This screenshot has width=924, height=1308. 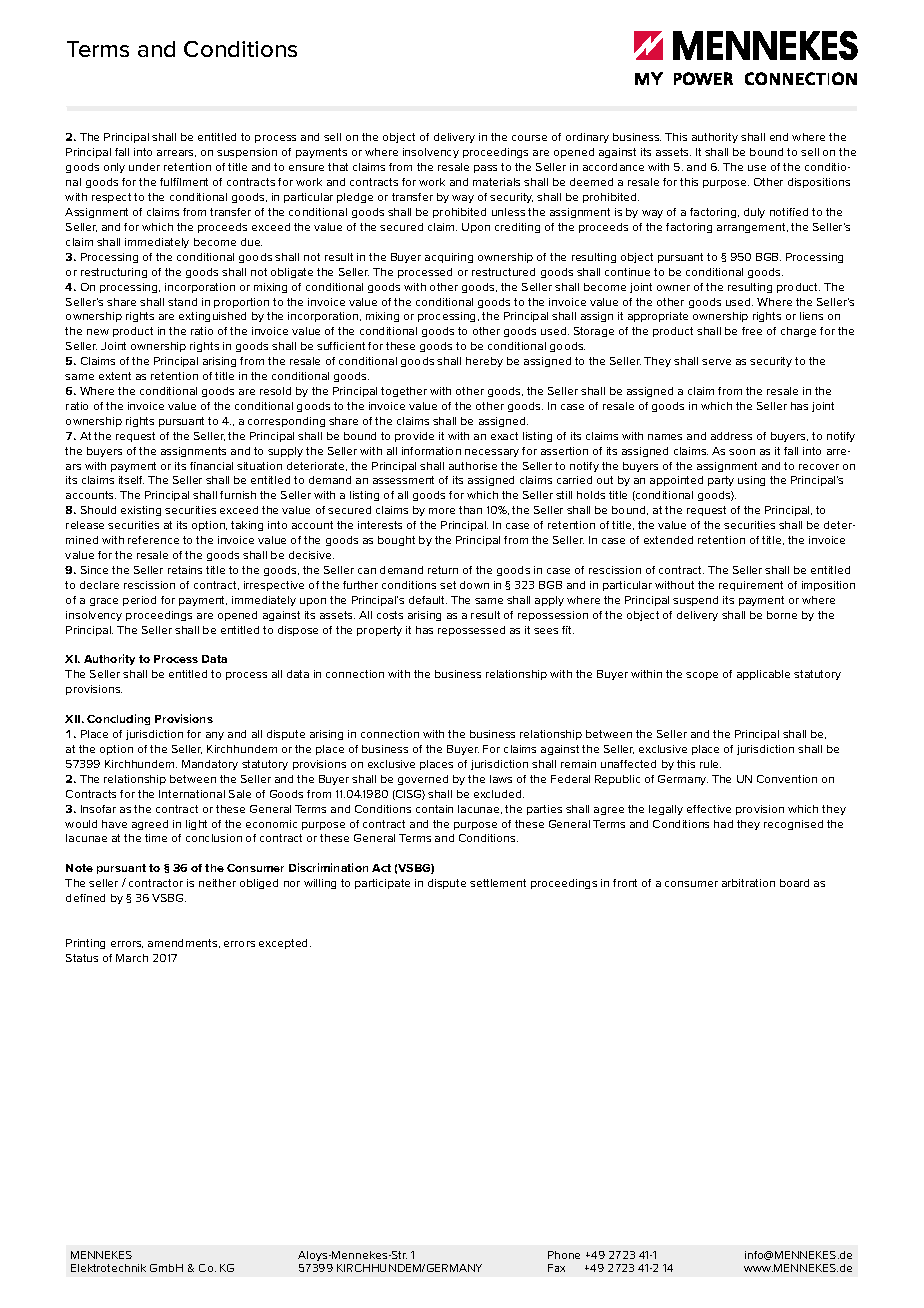 What do you see at coordinates (118, 719) in the screenshot?
I see `Concluding` at bounding box center [118, 719].
